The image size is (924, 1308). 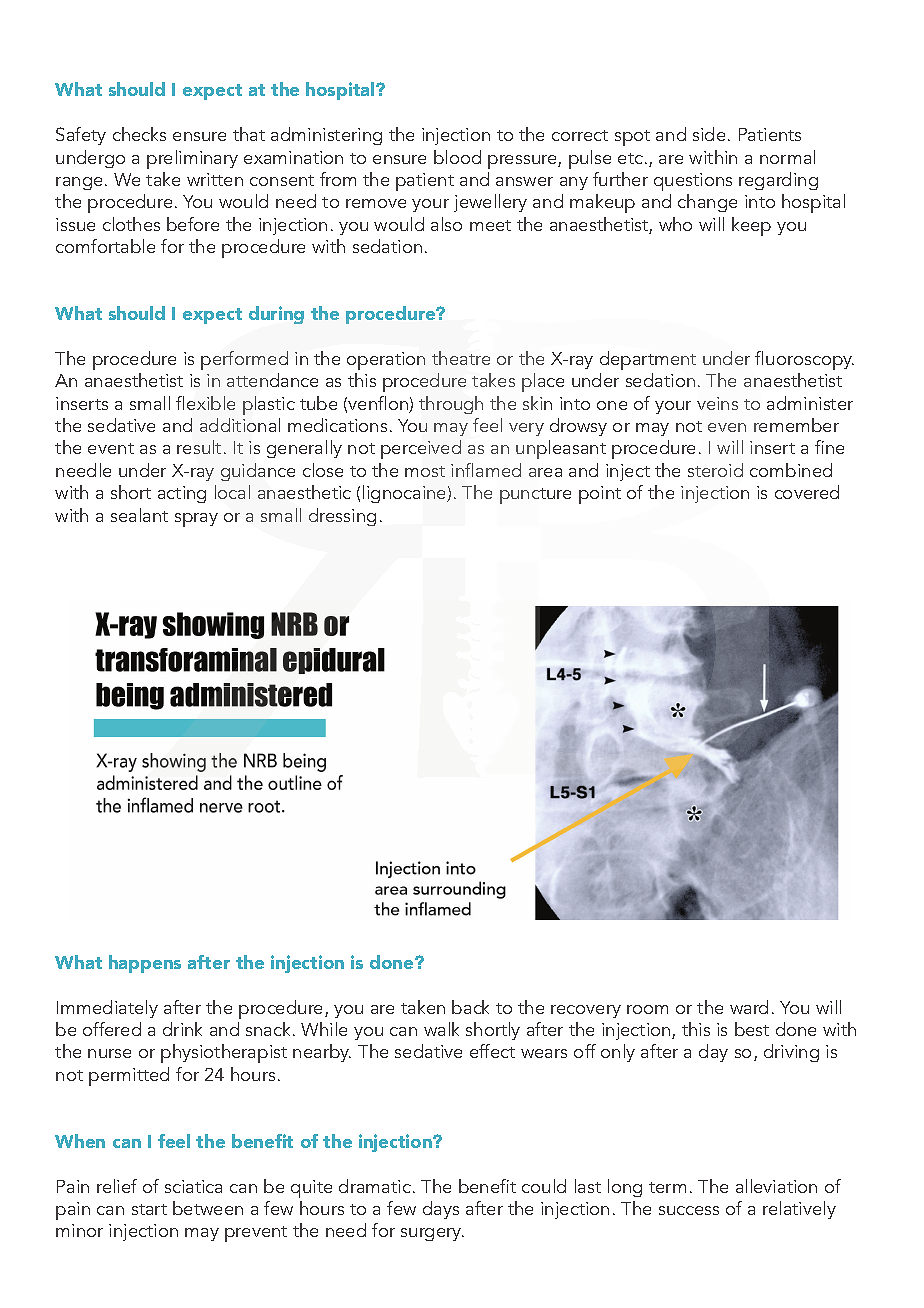 What do you see at coordinates (778, 181) in the document?
I see `regarding` at bounding box center [778, 181].
